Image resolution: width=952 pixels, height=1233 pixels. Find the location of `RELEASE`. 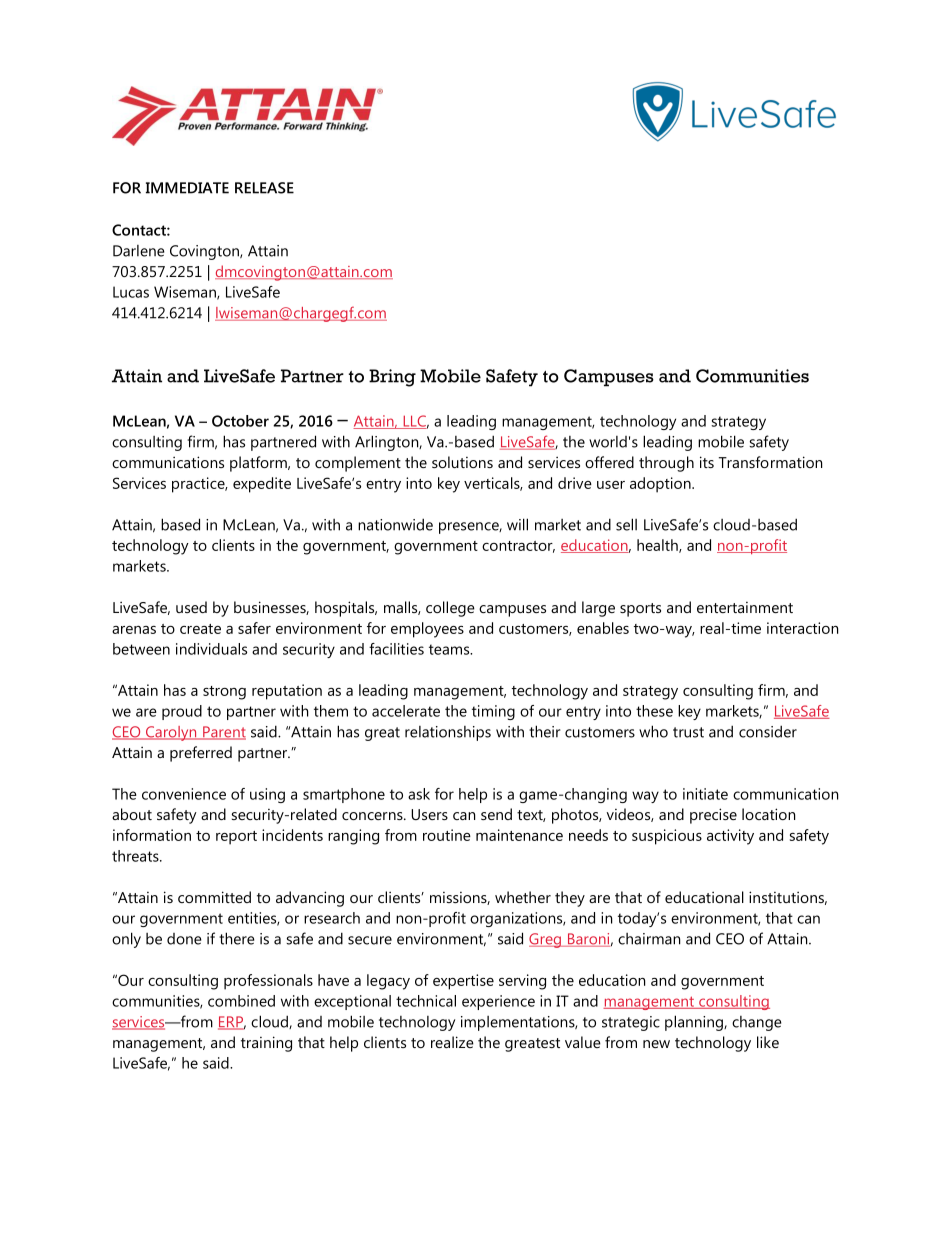

RELEASE is located at coordinates (264, 188).
